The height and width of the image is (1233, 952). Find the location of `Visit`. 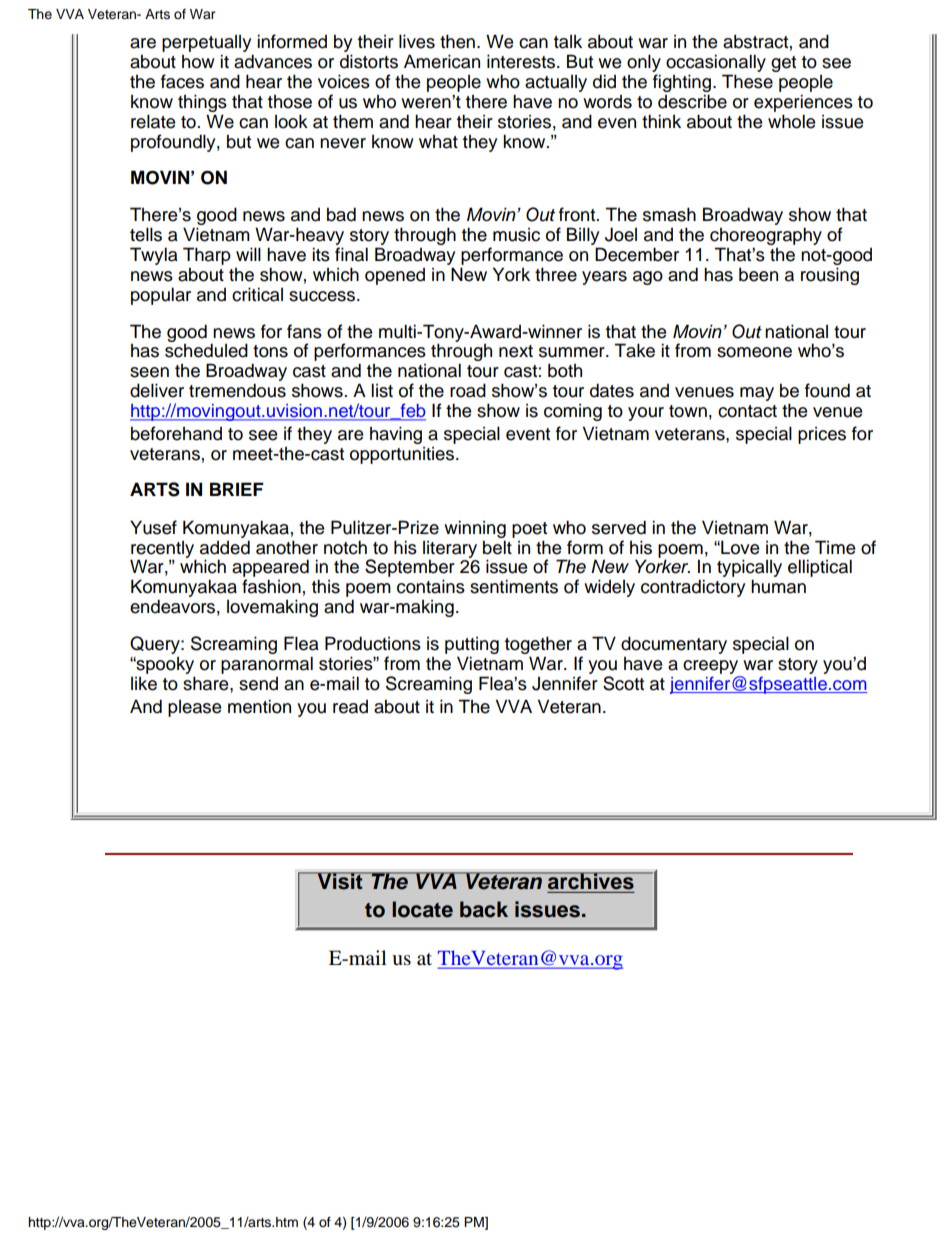

Visit is located at coordinates (340, 881).
